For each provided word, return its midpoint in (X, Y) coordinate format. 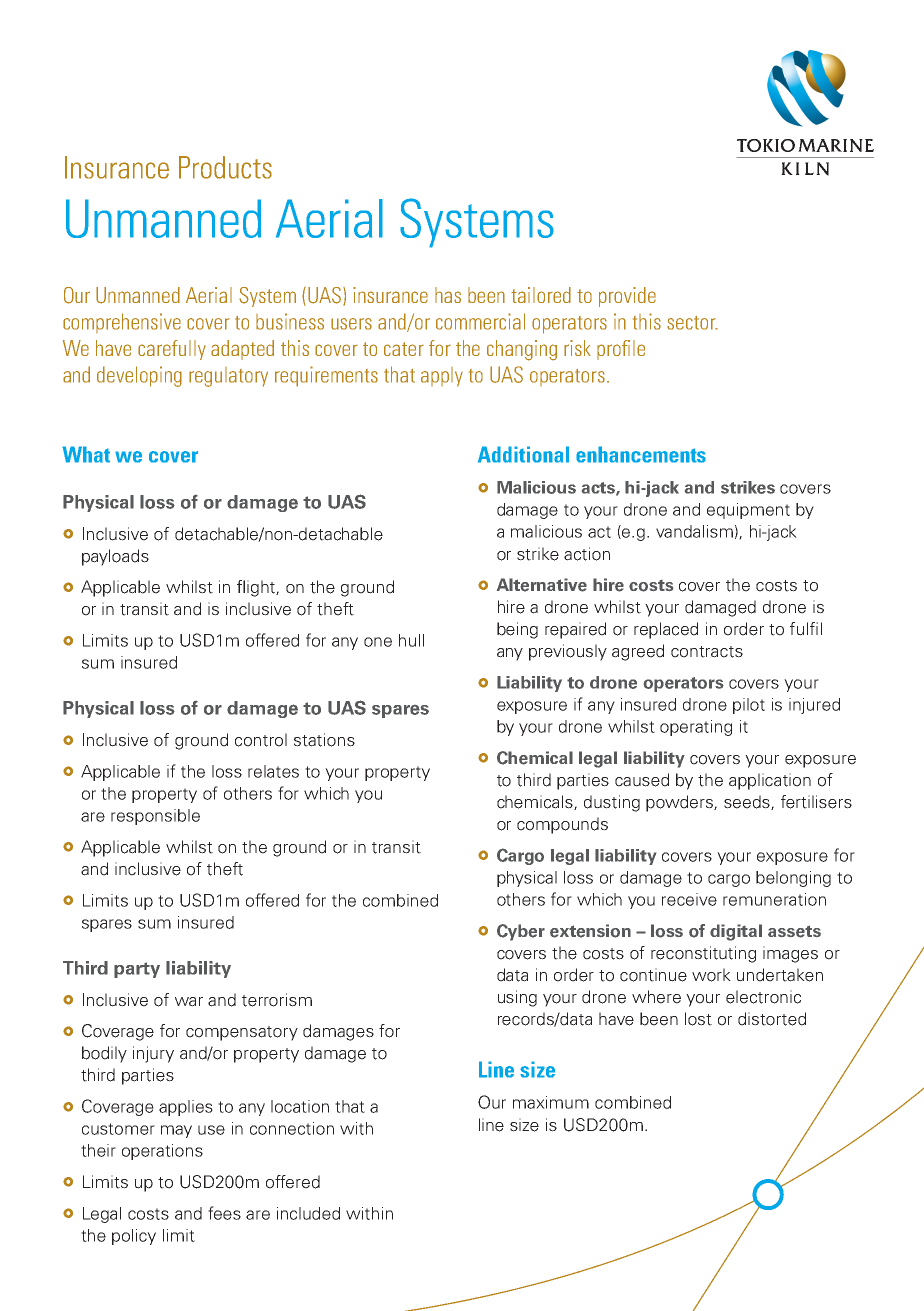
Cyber (521, 932)
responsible (155, 817)
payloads (115, 557)
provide (627, 297)
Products (225, 167)
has (448, 295)
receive (689, 899)
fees (224, 1213)
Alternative (542, 585)
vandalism (694, 531)
